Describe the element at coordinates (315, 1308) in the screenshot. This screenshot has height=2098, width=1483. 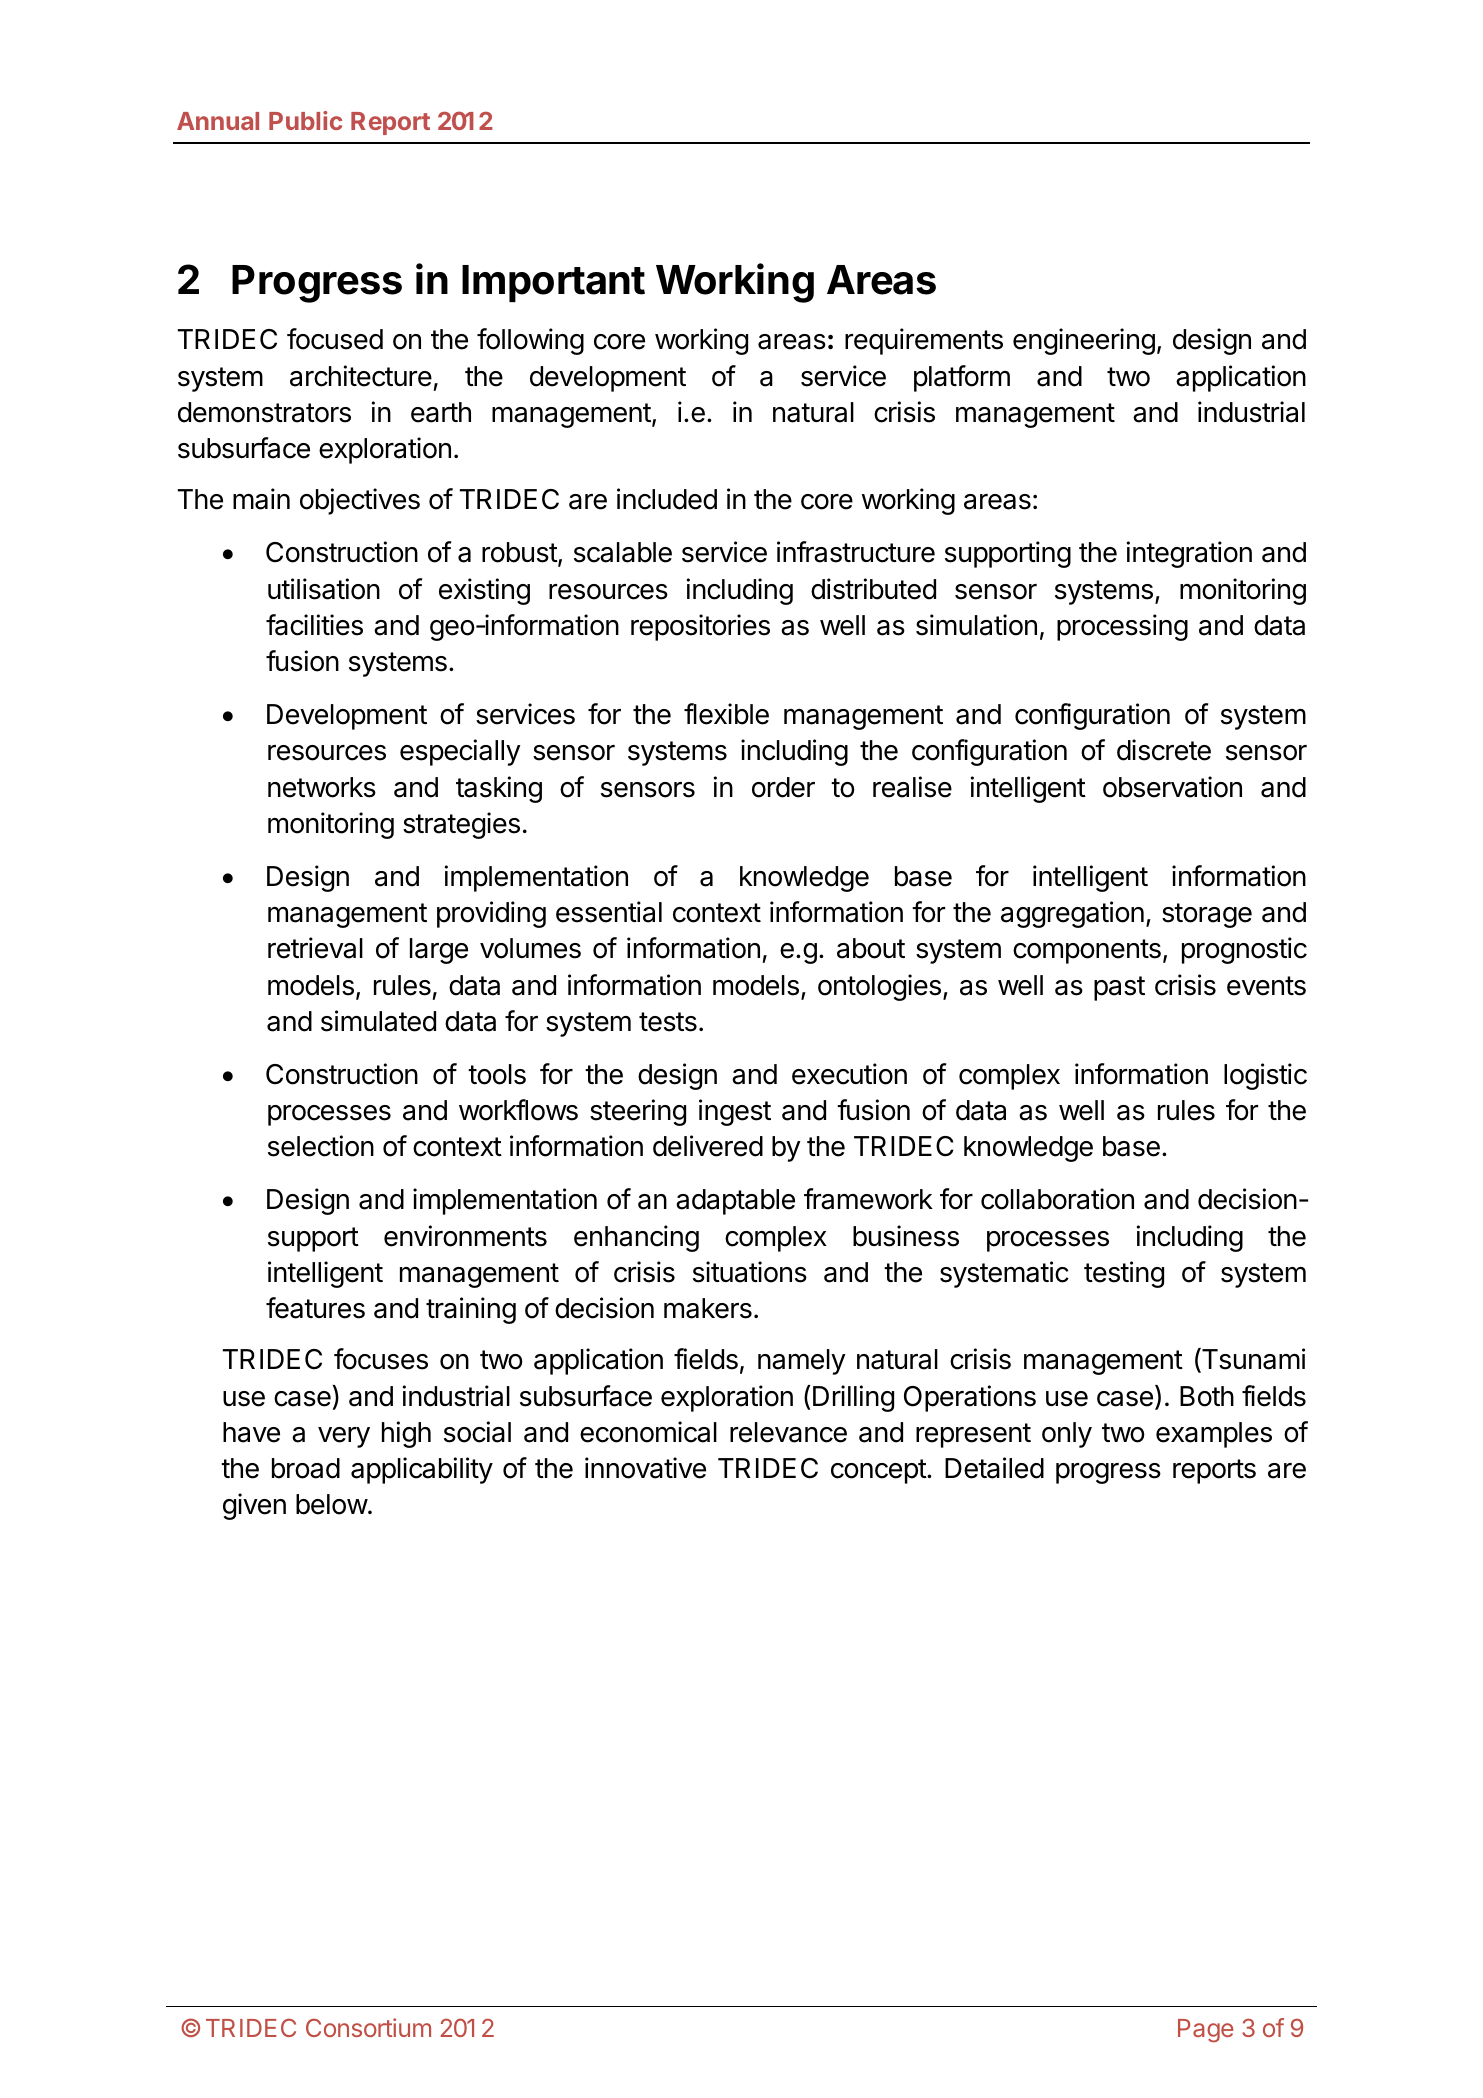
I see `features` at that location.
